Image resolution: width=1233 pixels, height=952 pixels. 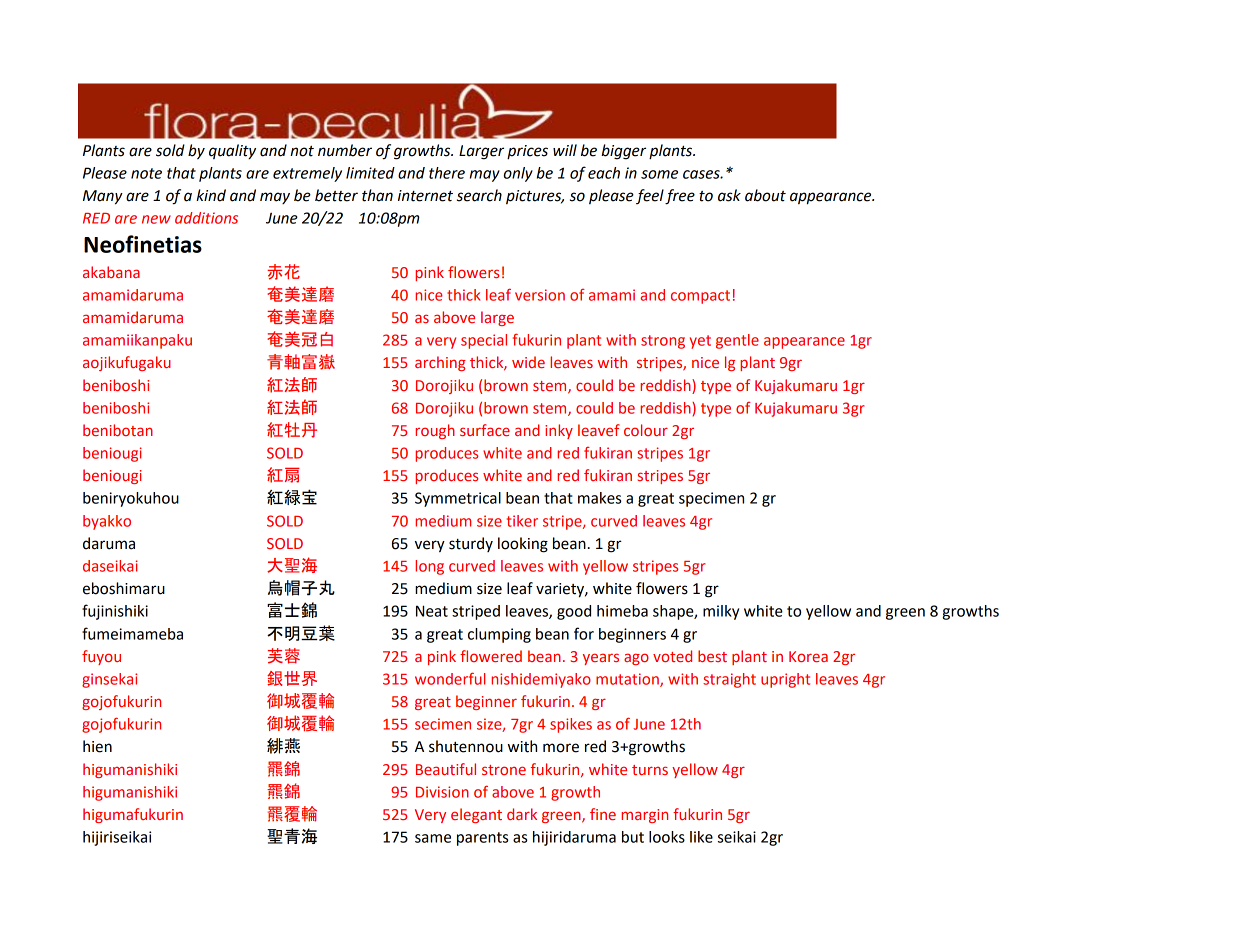 I want to click on rough, so click(x=435, y=431).
